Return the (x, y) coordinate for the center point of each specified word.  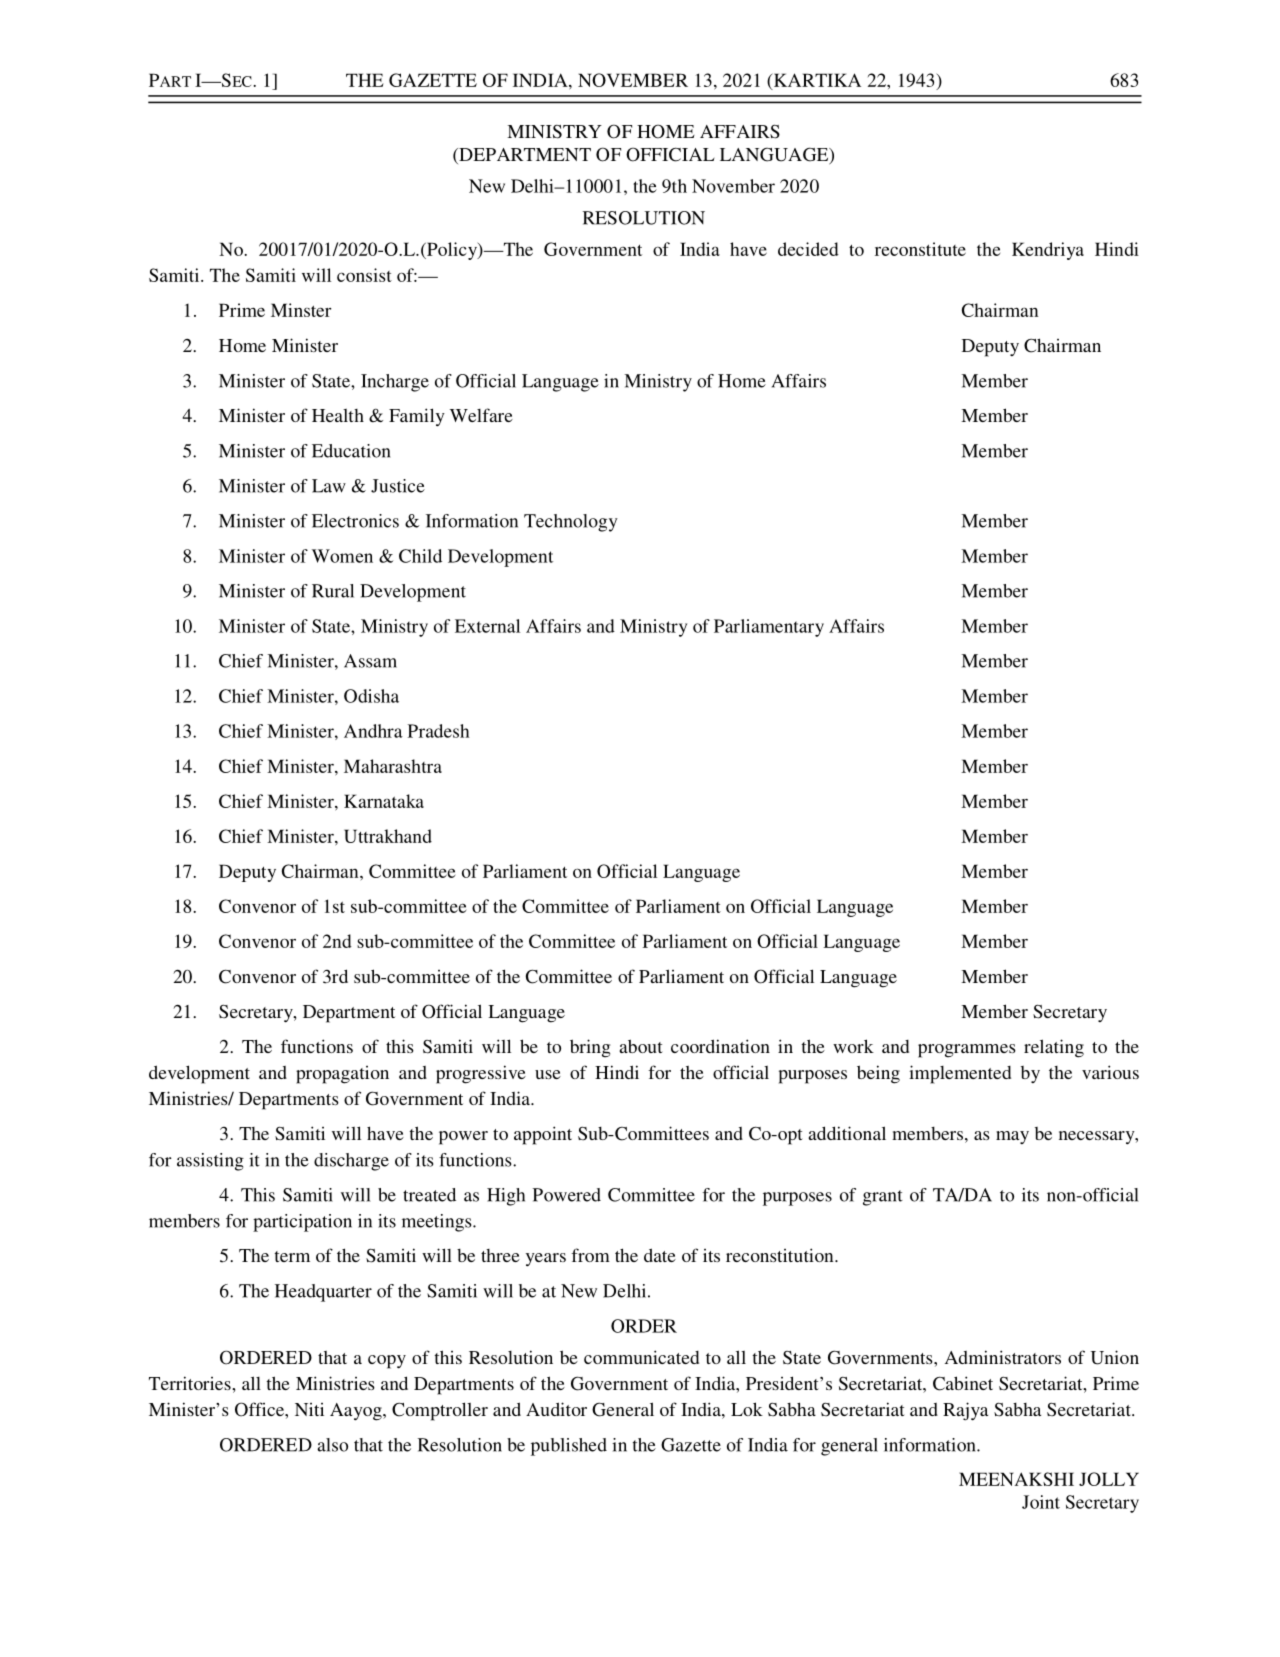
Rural (333, 591)
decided (808, 249)
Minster (301, 310)
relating (1054, 1048)
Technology (571, 523)
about (641, 1046)
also (332, 1445)
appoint (543, 1135)
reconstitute (920, 249)
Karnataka (384, 801)
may (1012, 1137)
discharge (351, 1162)
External (487, 626)
